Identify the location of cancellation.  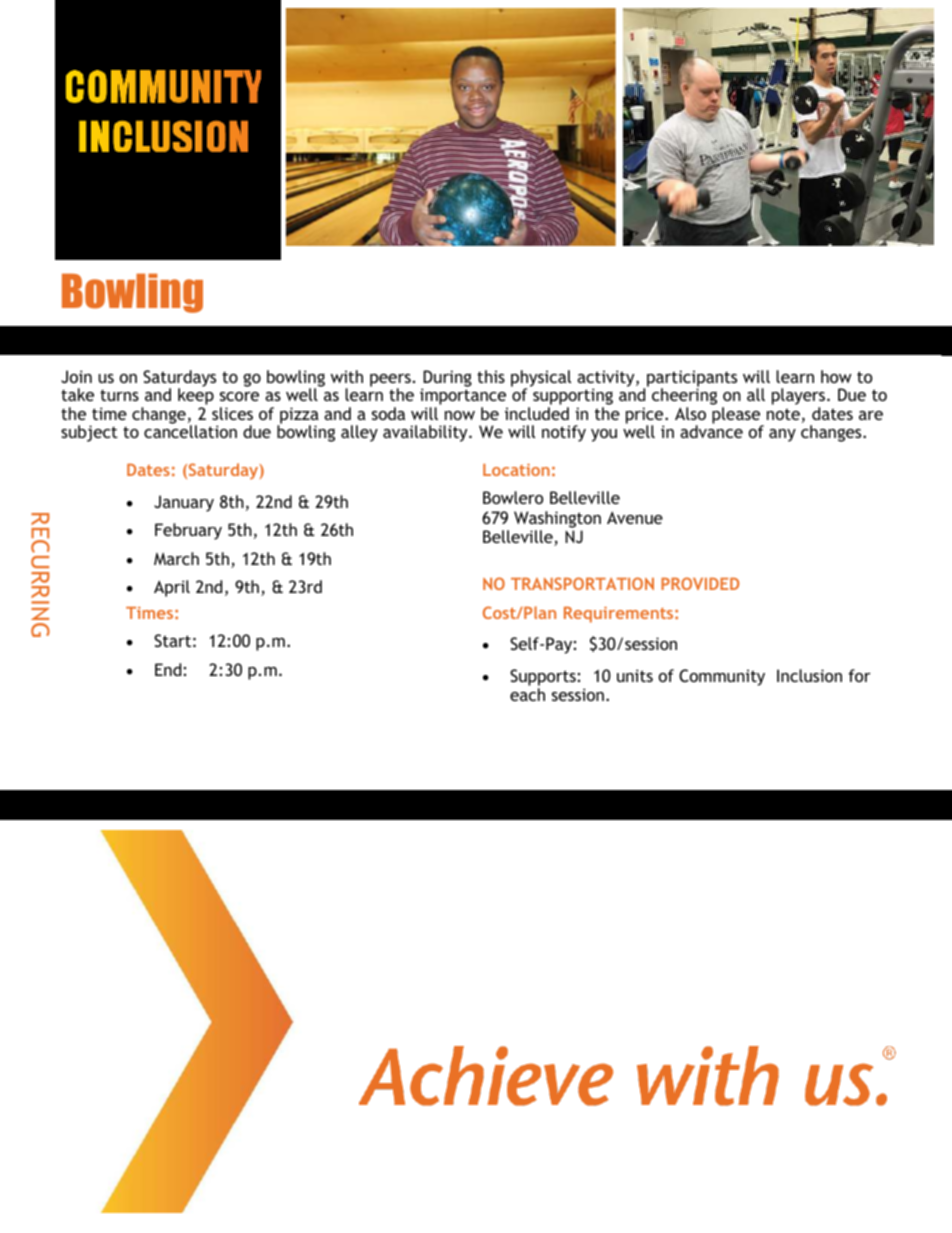
(190, 430).
